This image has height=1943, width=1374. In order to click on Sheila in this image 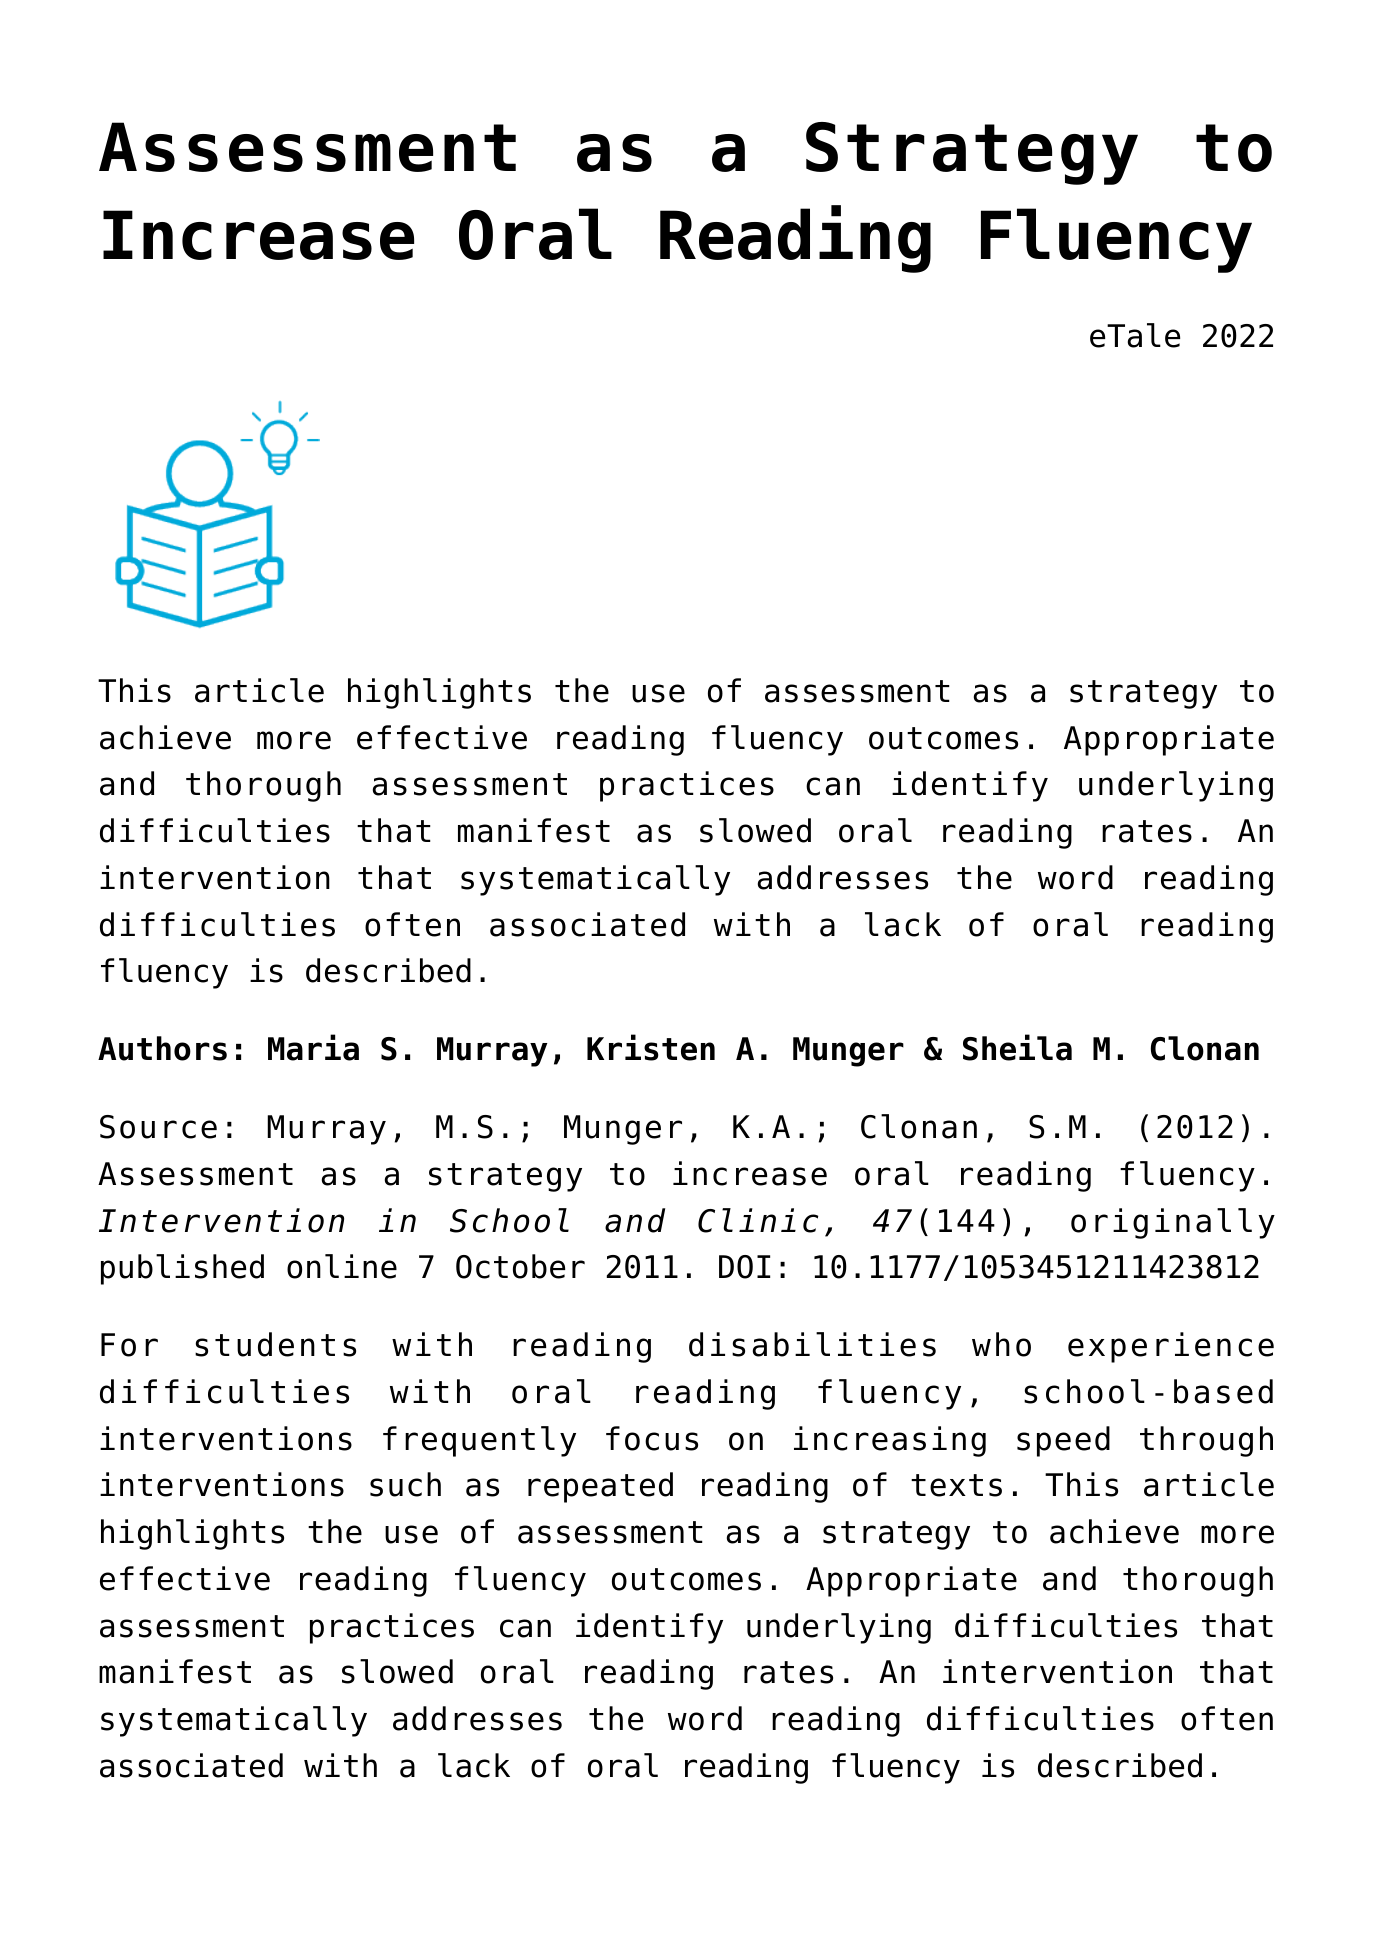, I will do `click(1017, 1047)`.
